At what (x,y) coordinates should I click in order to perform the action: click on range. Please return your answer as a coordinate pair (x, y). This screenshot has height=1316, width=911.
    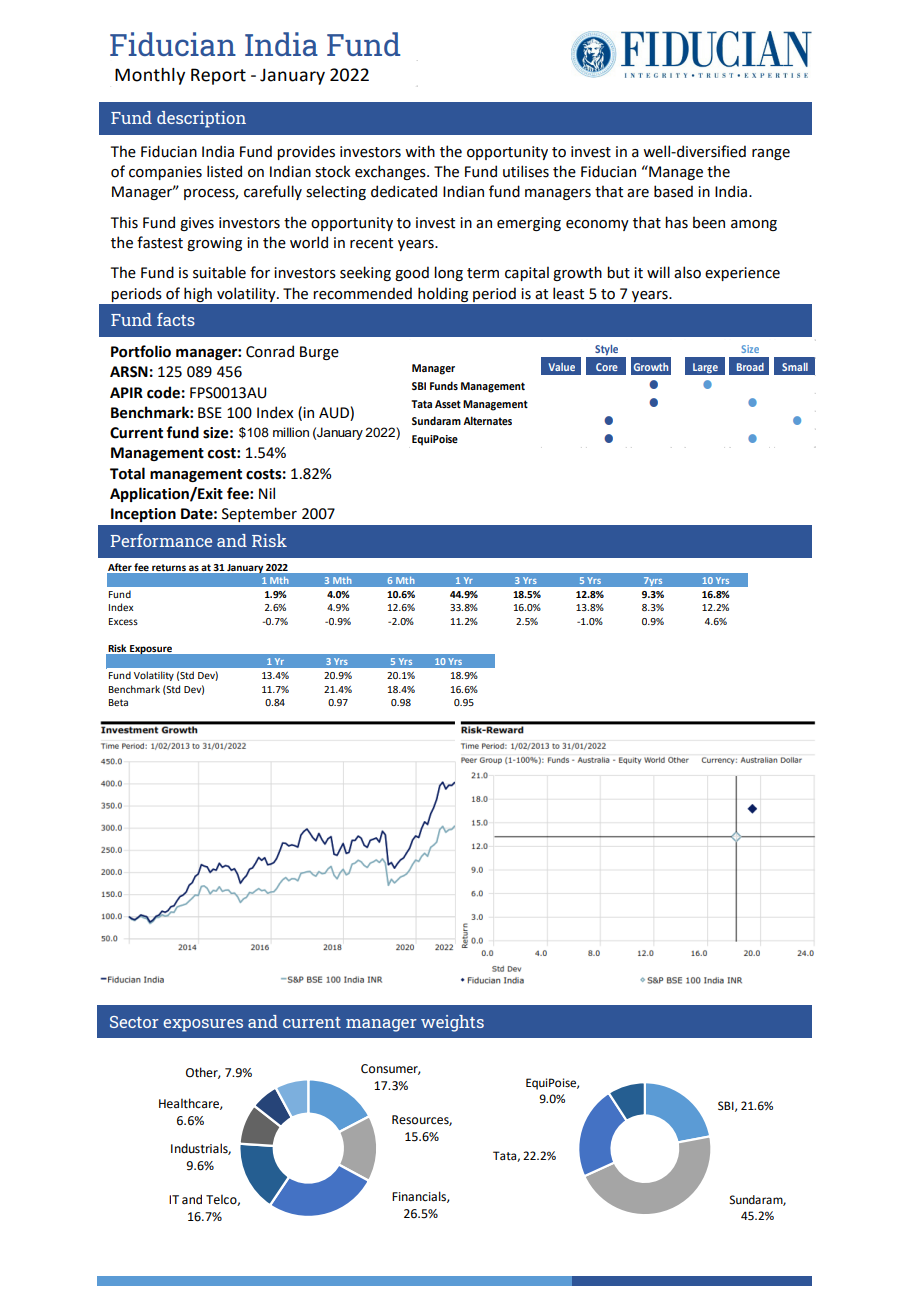
    Looking at the image, I should click on (771, 154).
